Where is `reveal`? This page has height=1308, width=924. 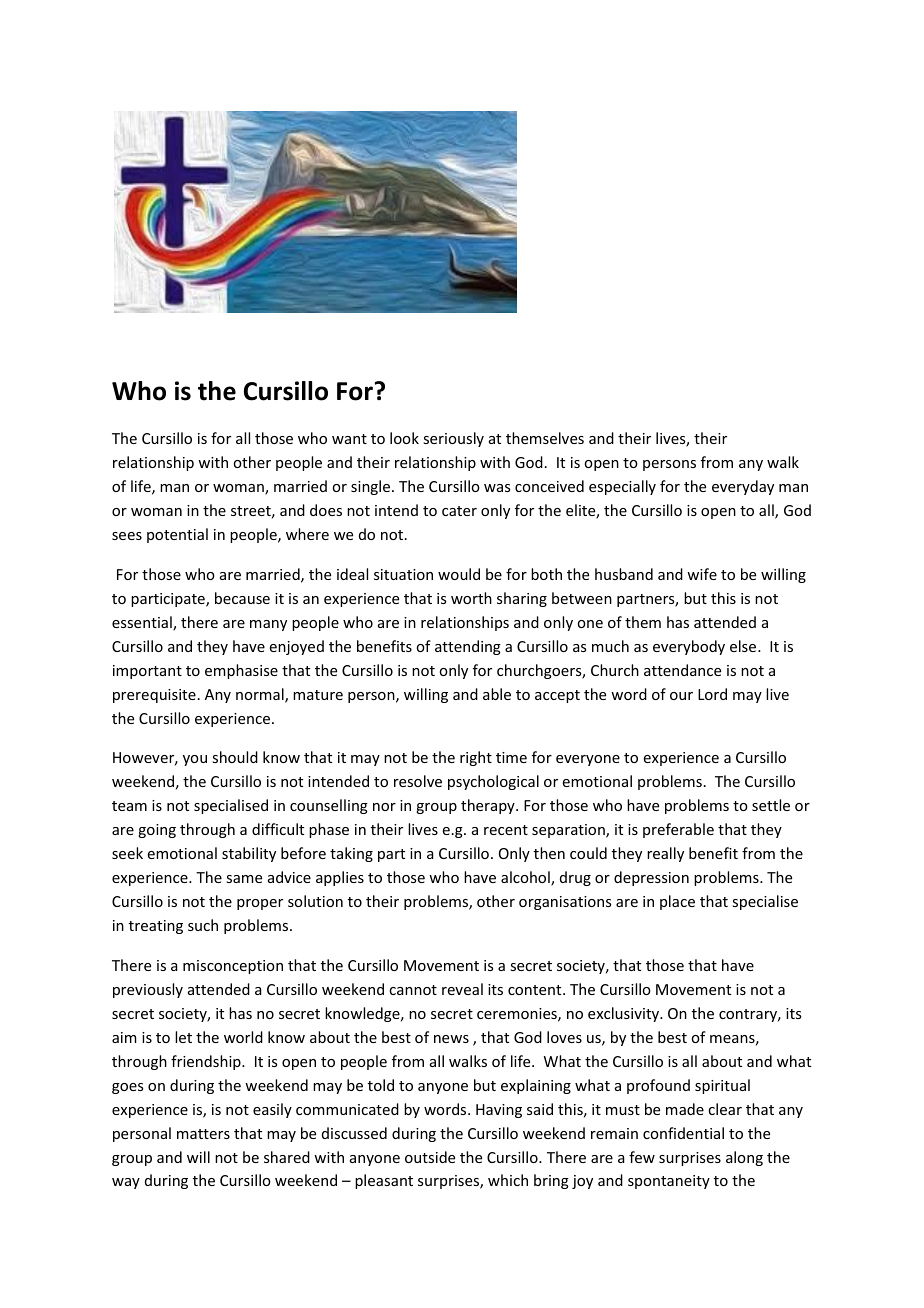
reveal is located at coordinates (462, 989).
